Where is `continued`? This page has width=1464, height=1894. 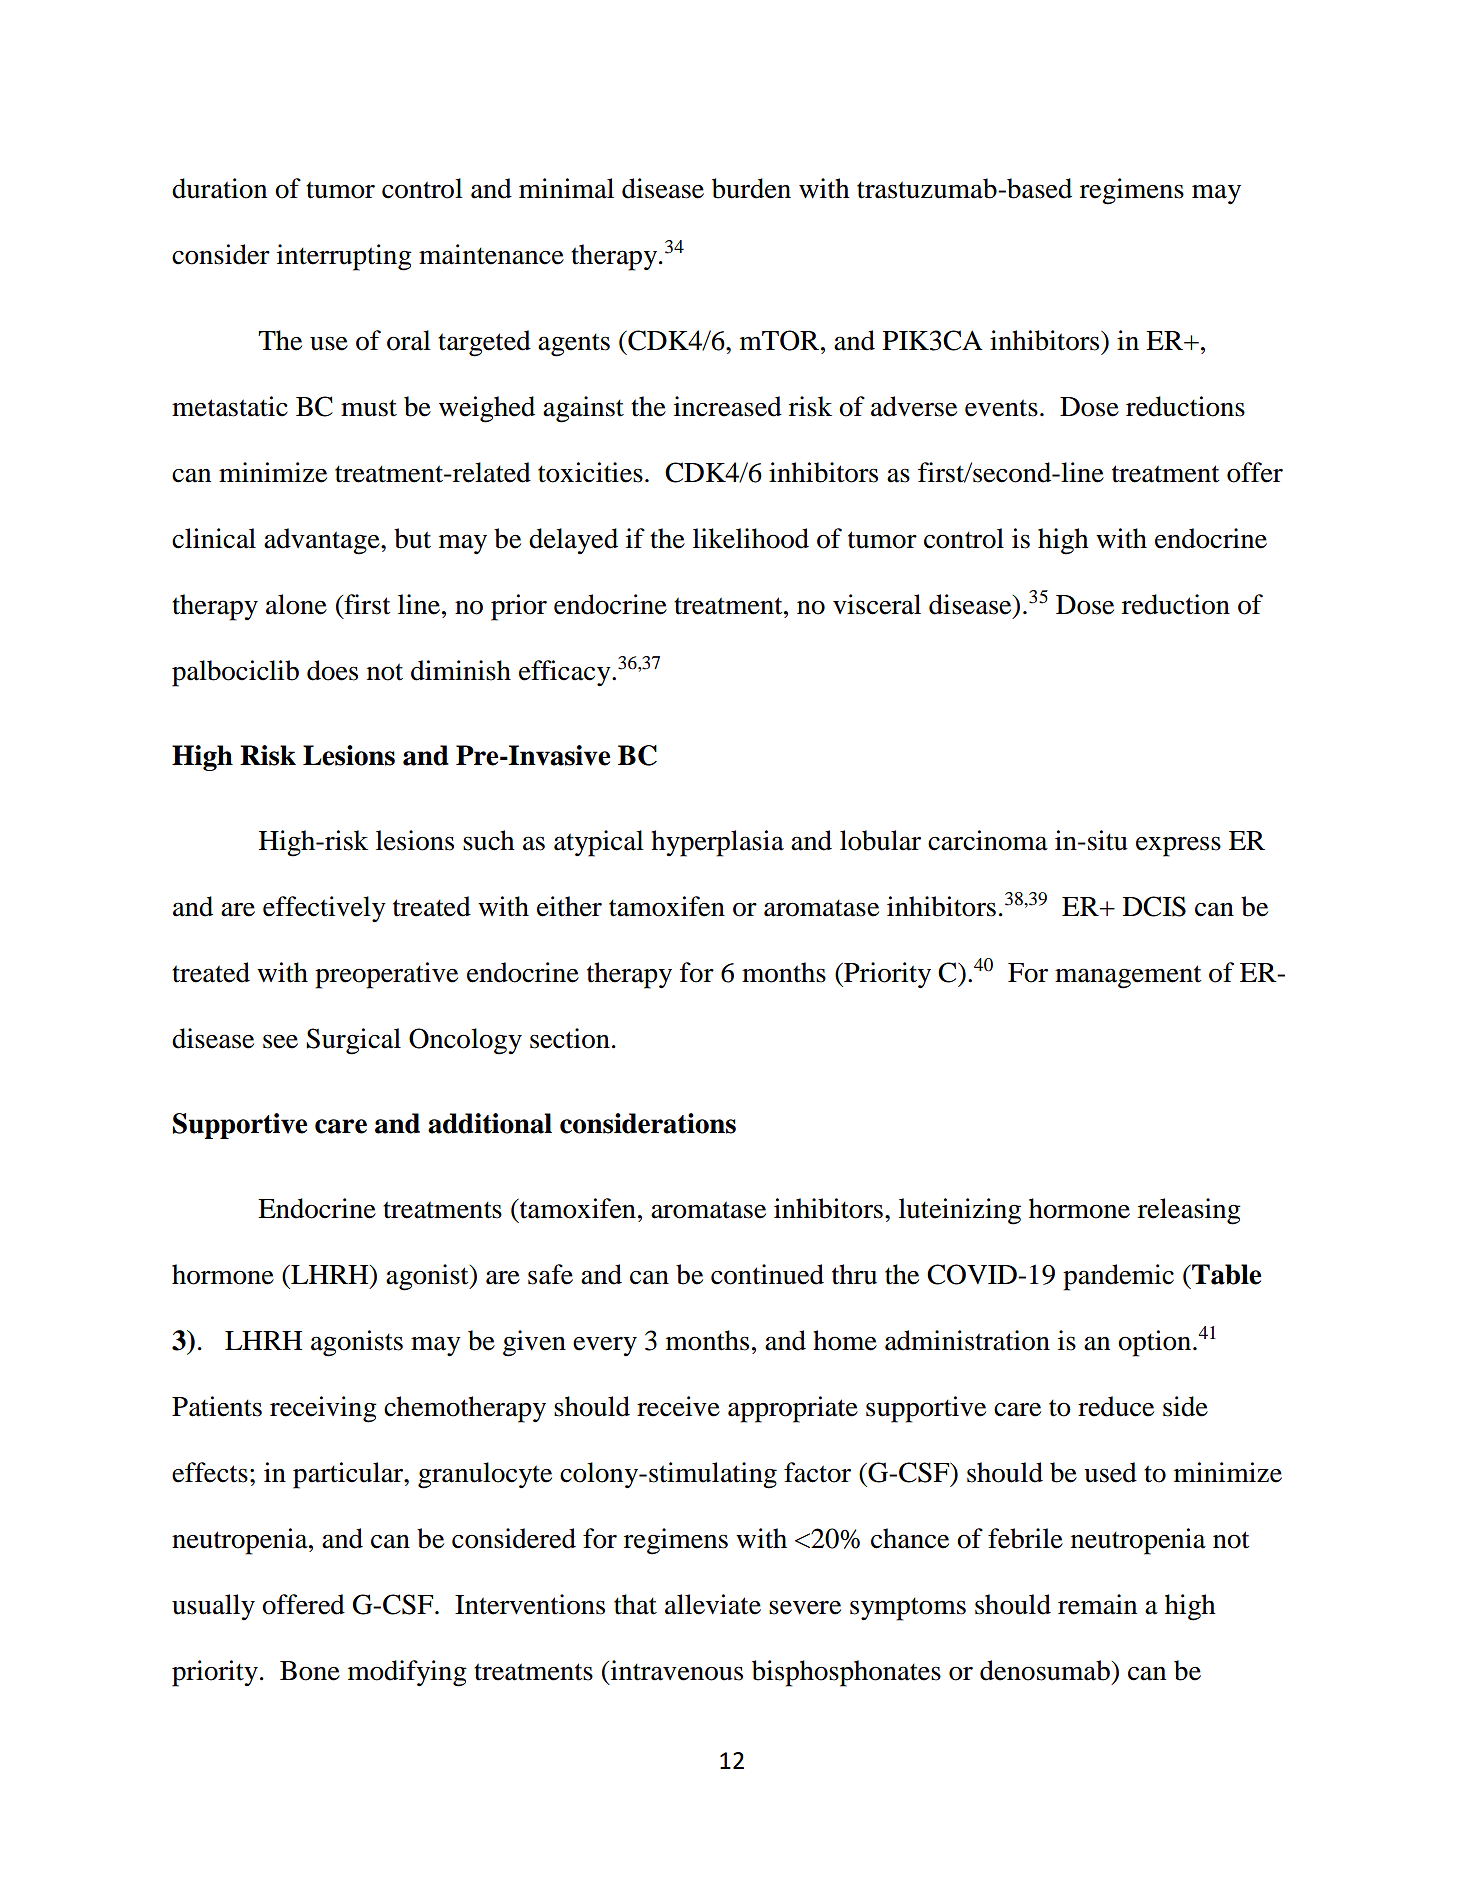
continued is located at coordinates (767, 1274).
